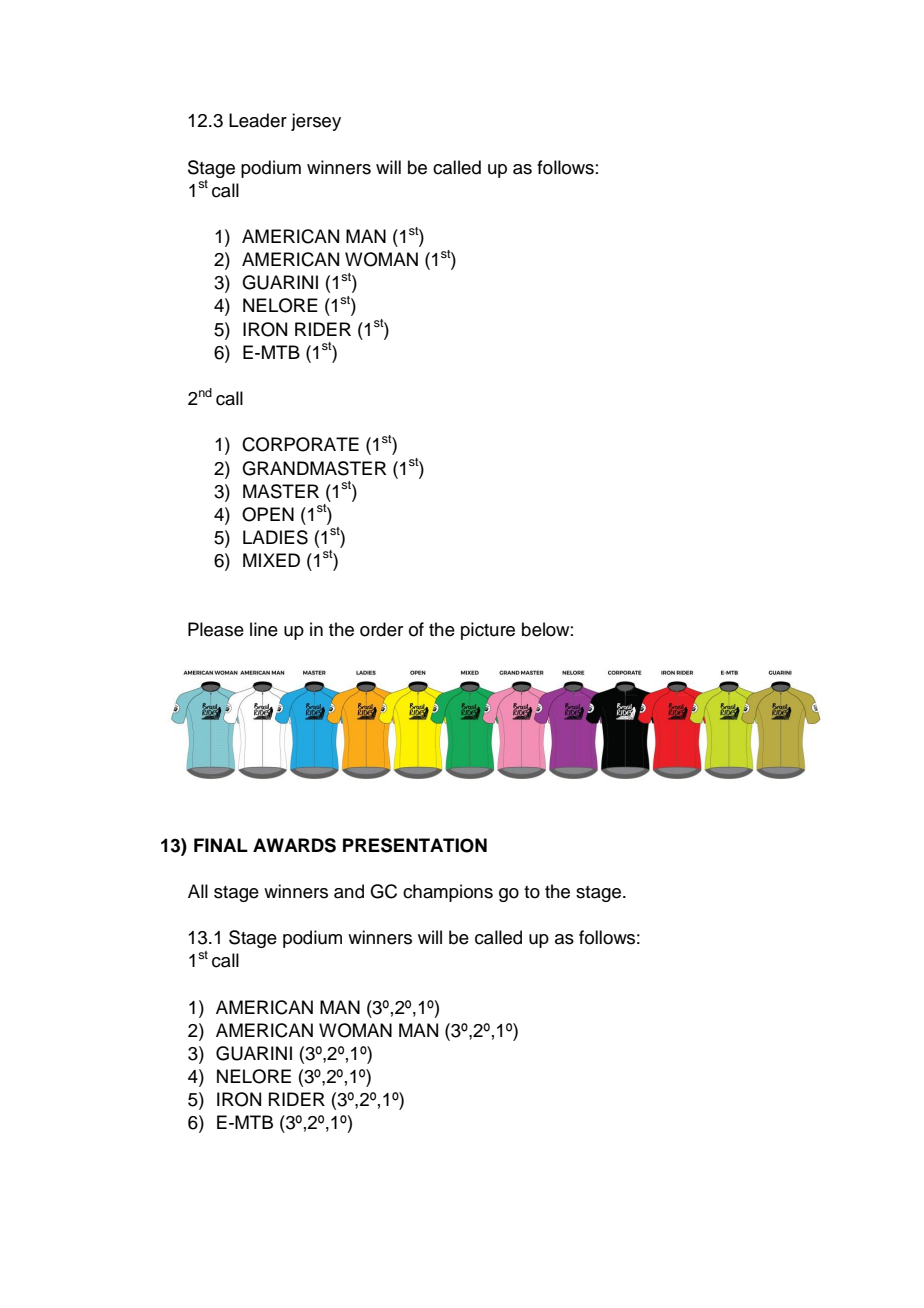 The height and width of the screenshot is (1308, 924). Describe the element at coordinates (221, 845) in the screenshot. I see `FINAL` at that location.
